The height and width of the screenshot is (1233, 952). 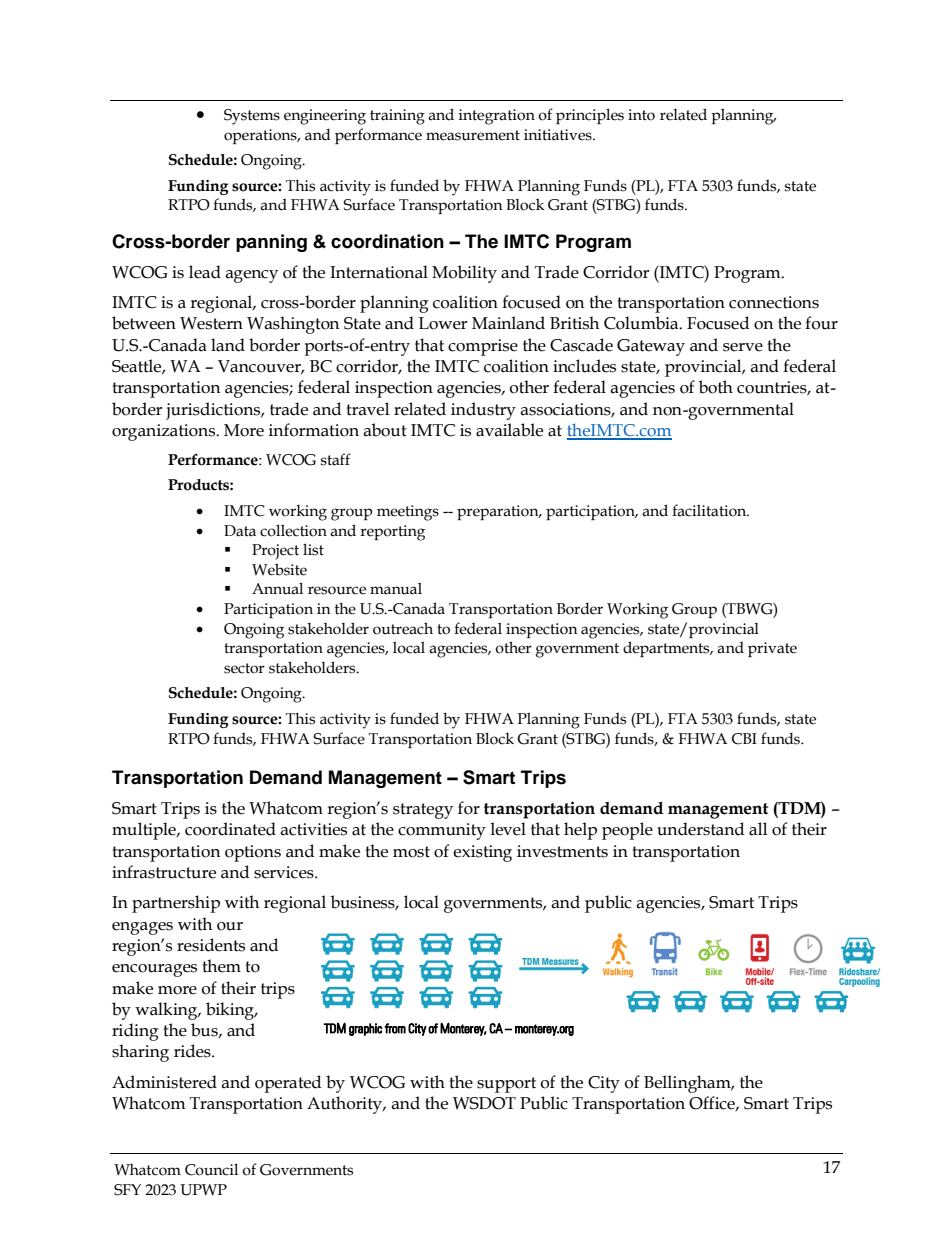 What do you see at coordinates (641, 115) in the screenshot?
I see `into` at bounding box center [641, 115].
